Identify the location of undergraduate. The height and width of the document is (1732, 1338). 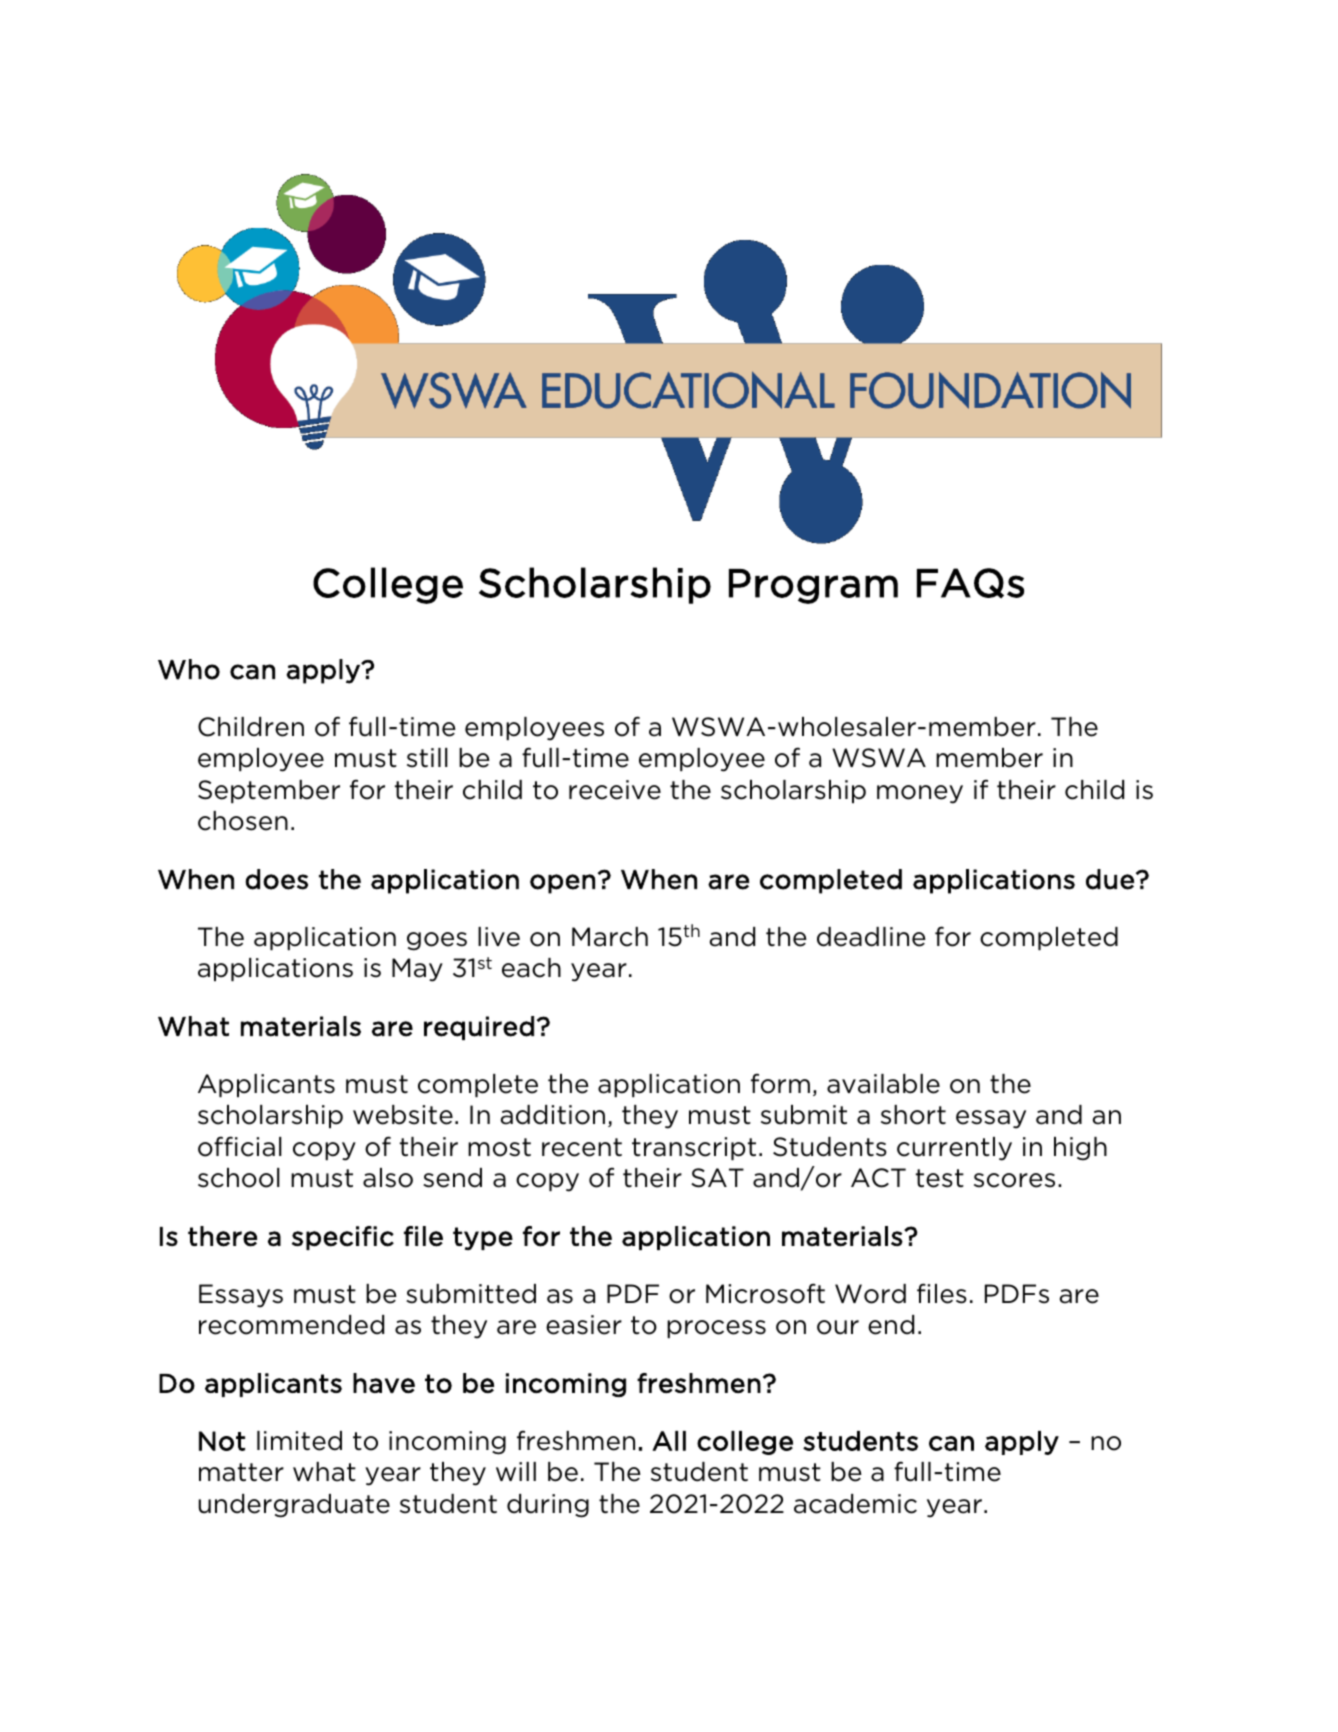
(294, 1506).
